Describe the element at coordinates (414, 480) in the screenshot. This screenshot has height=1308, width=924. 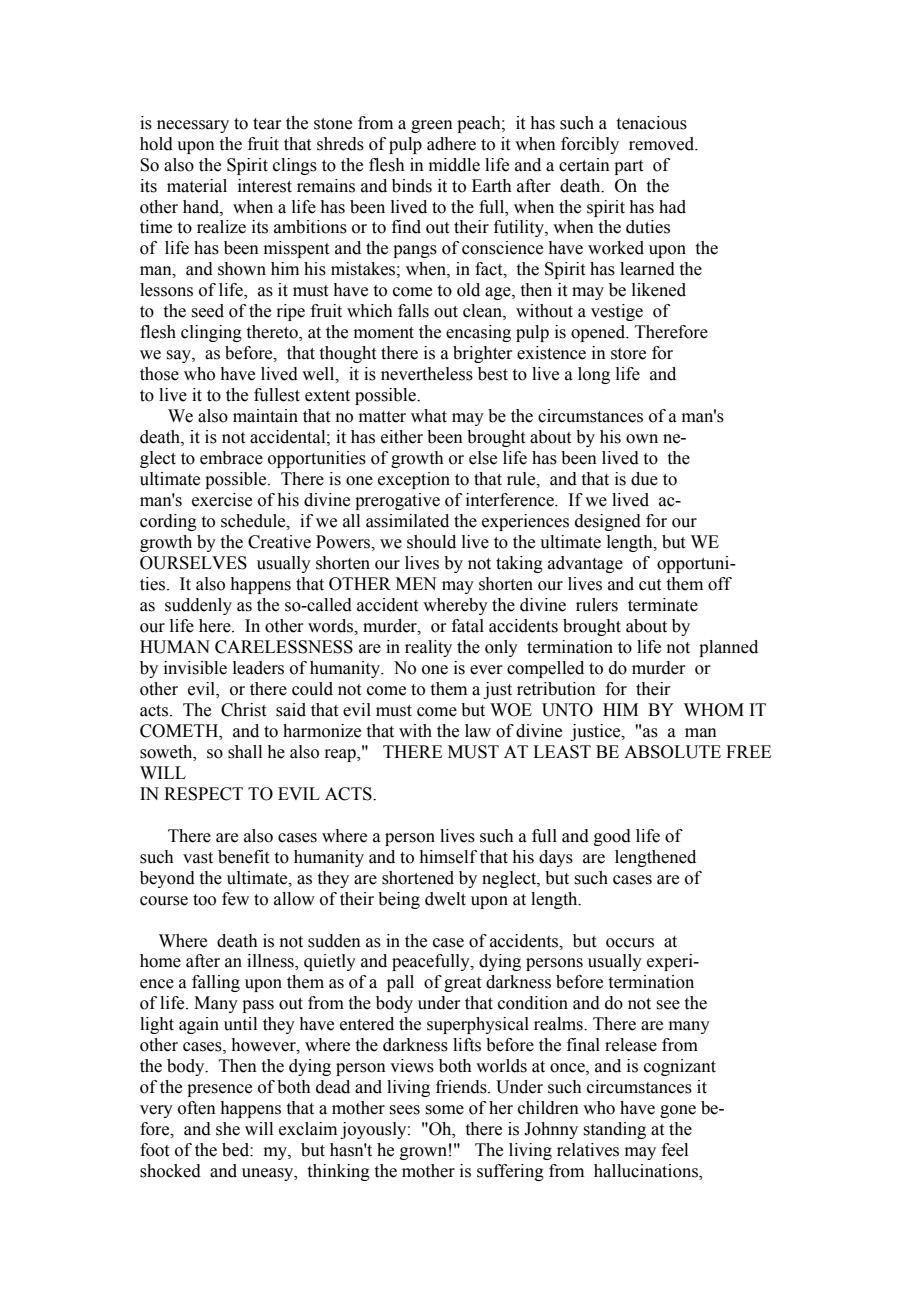
I see `exception` at that location.
